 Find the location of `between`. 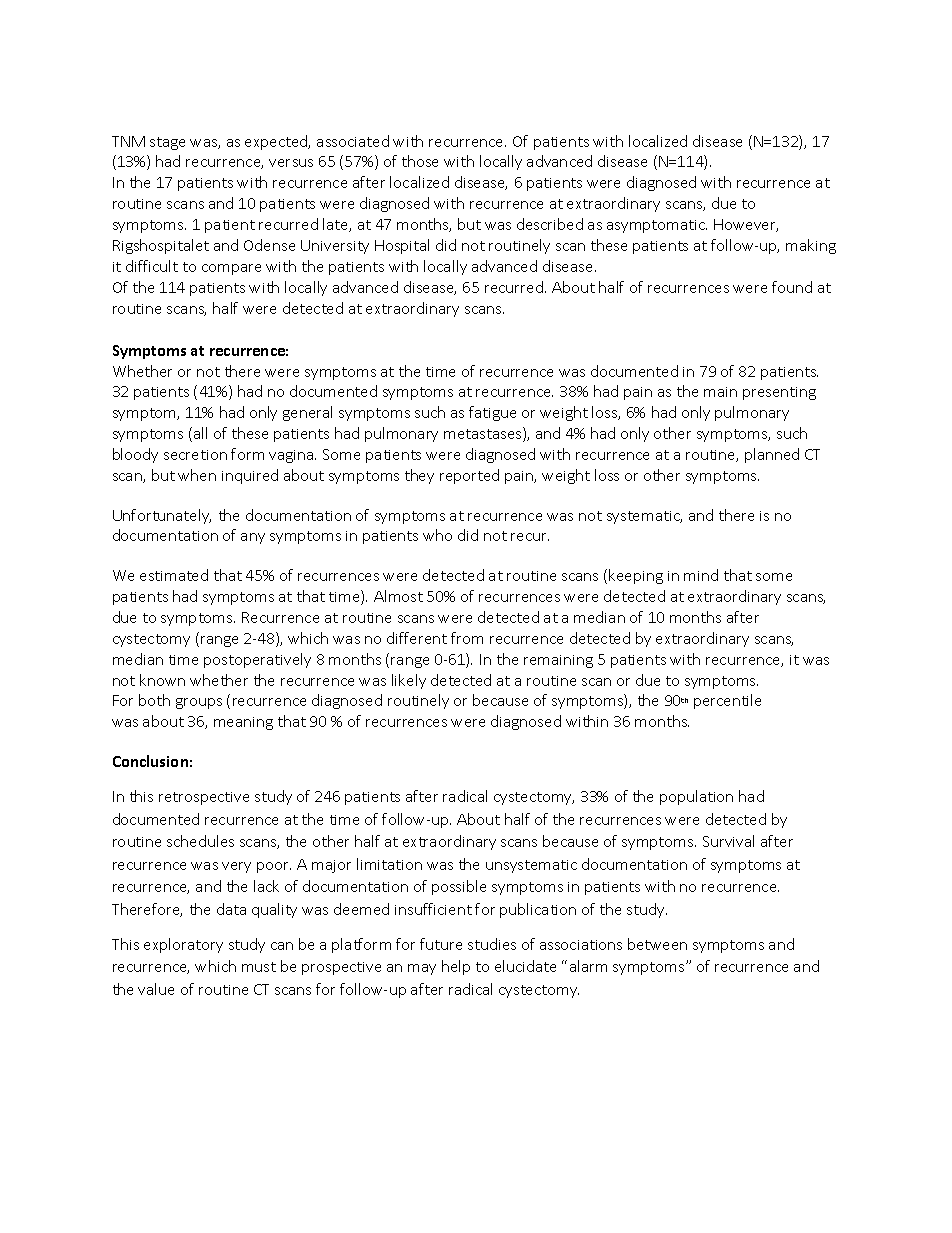

between is located at coordinates (657, 944).
